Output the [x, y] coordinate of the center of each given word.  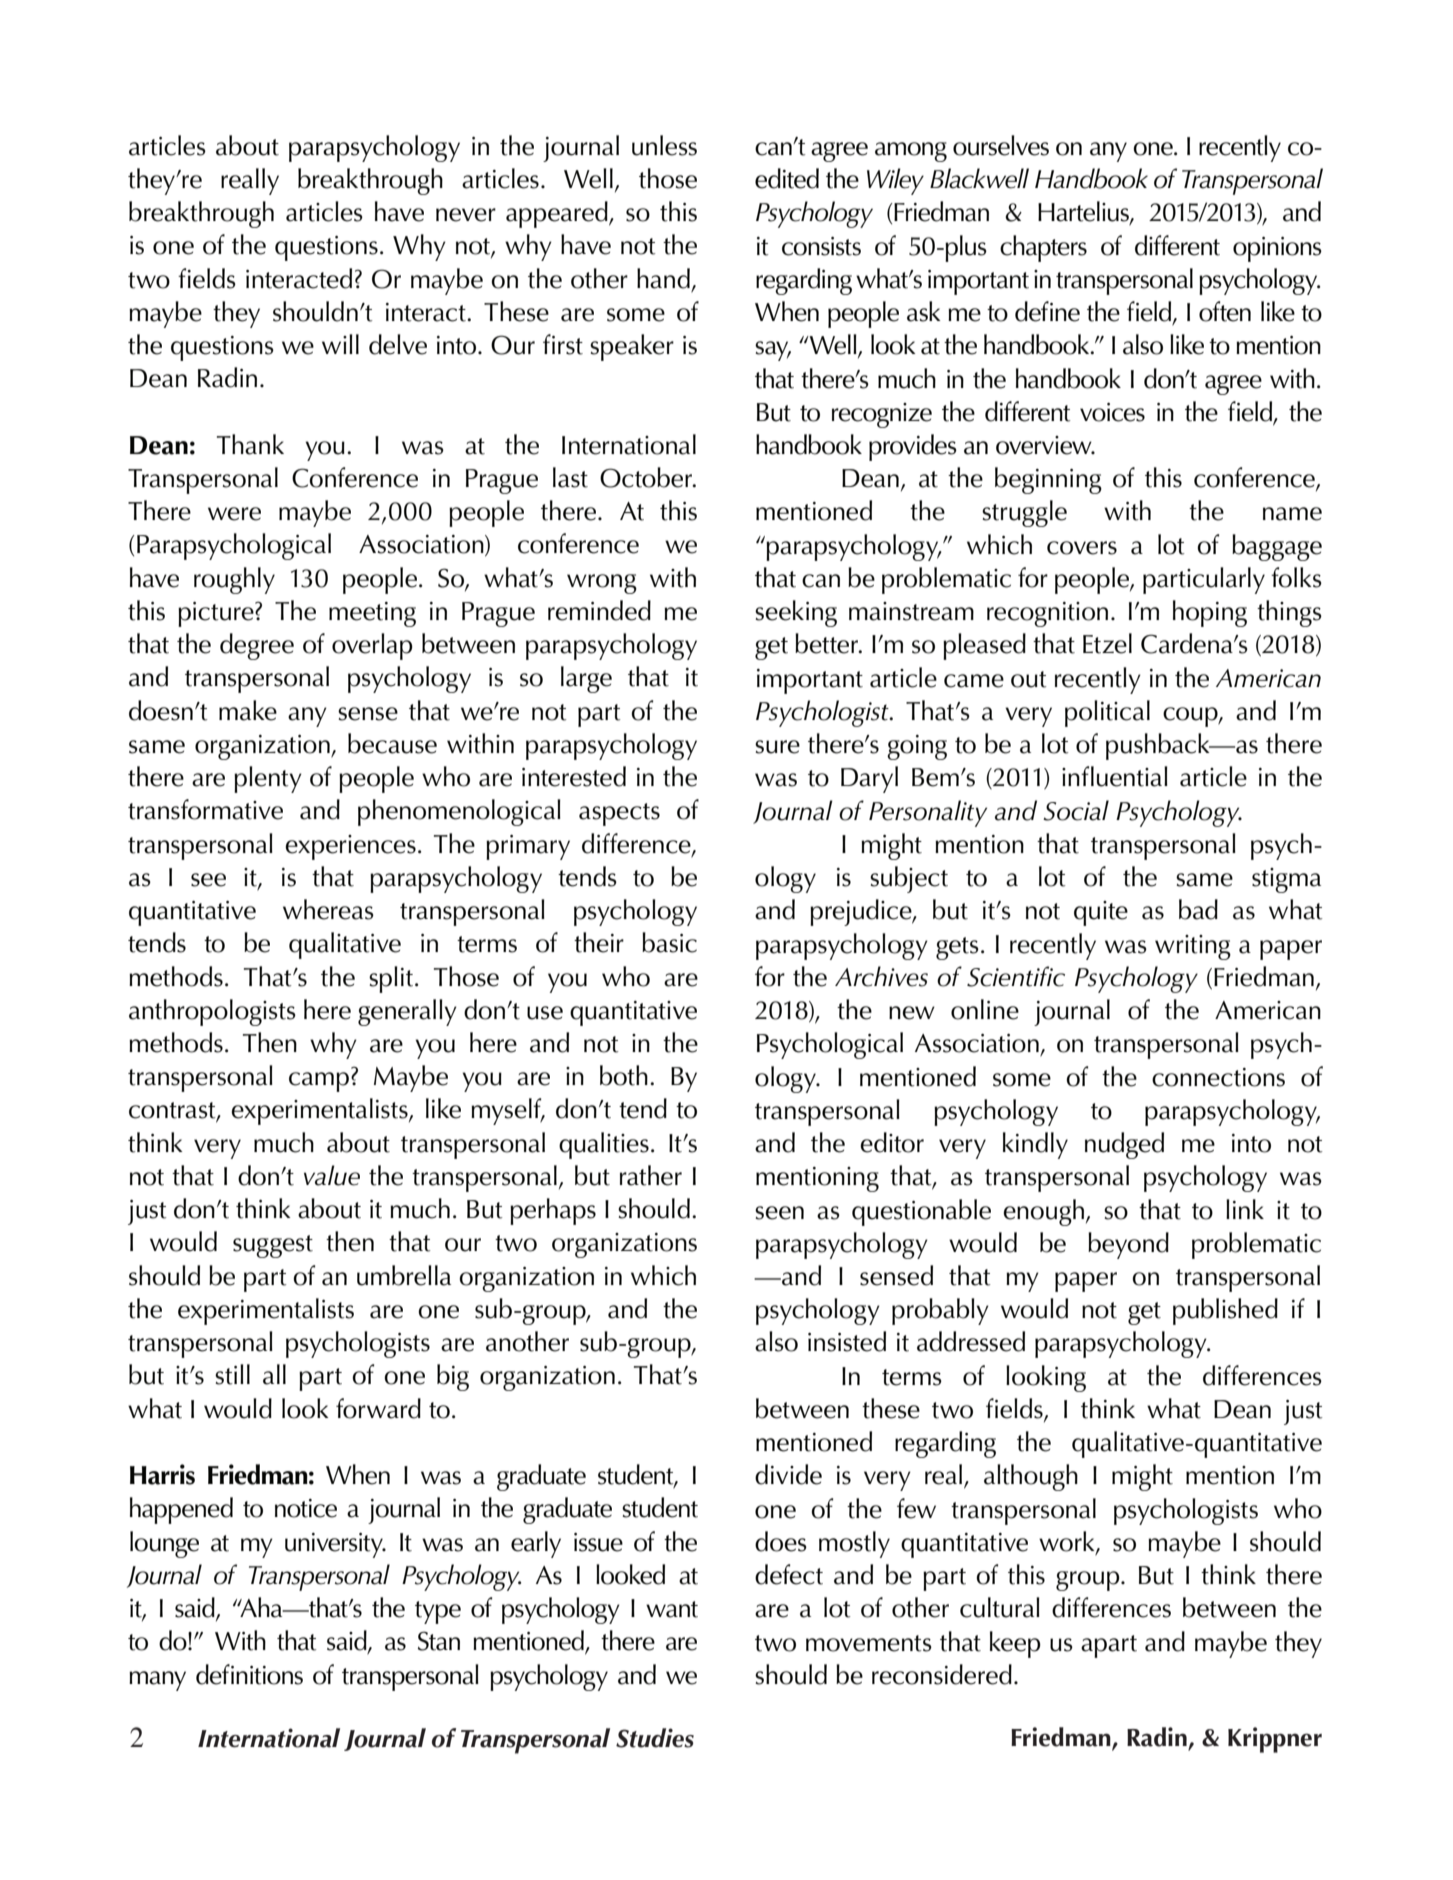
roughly [234, 580]
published [1225, 1311]
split [391, 979]
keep [1015, 1644]
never [466, 215]
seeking [796, 613]
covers [1082, 548]
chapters [1043, 248]
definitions [249, 1674]
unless [664, 145]
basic [669, 942]
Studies [655, 1738]
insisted [847, 1341]
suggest [273, 1246]
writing [1193, 947]
